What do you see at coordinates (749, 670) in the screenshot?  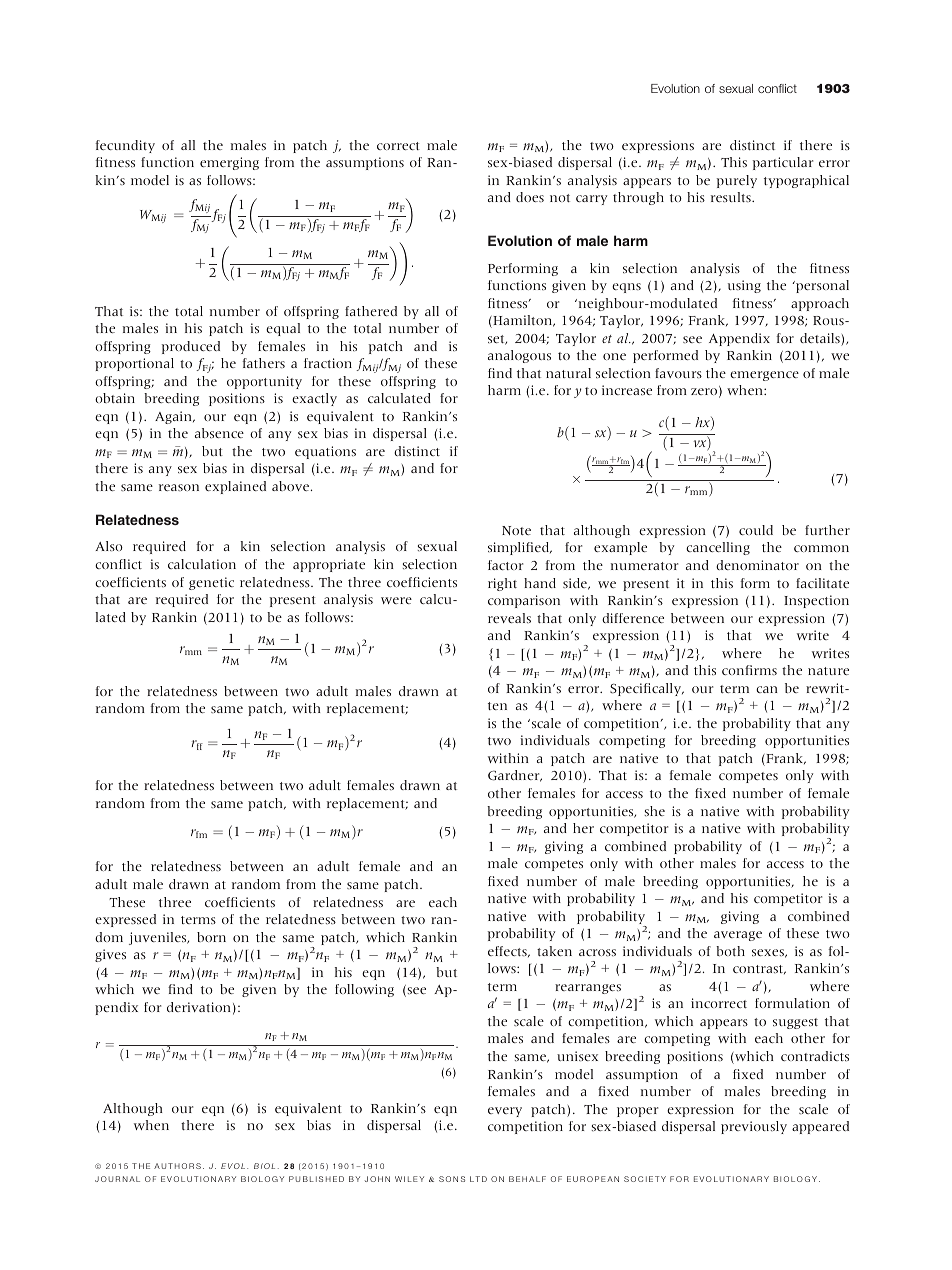 I see `confirms` at bounding box center [749, 670].
